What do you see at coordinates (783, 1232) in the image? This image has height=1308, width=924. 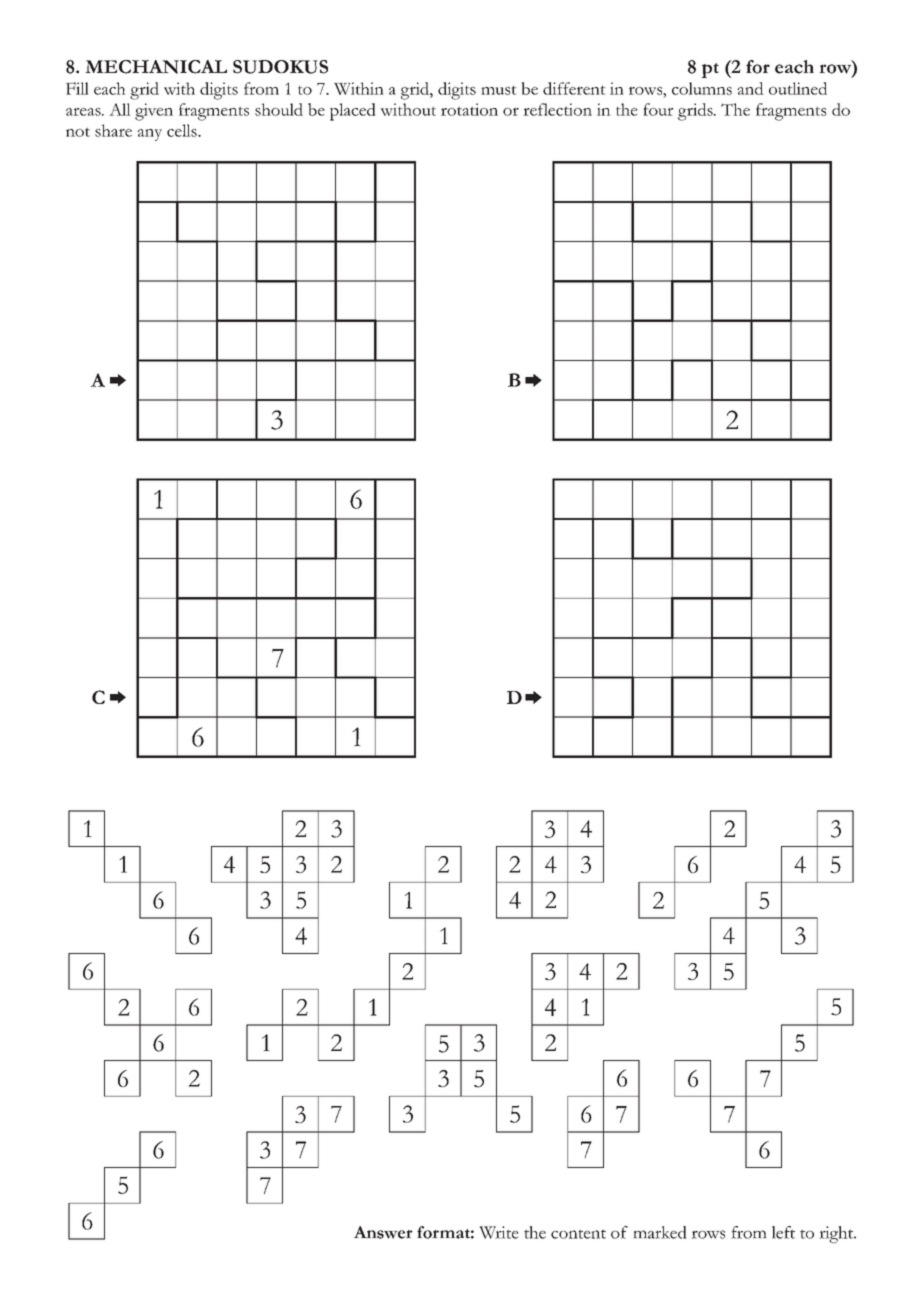 I see `left` at bounding box center [783, 1232].
